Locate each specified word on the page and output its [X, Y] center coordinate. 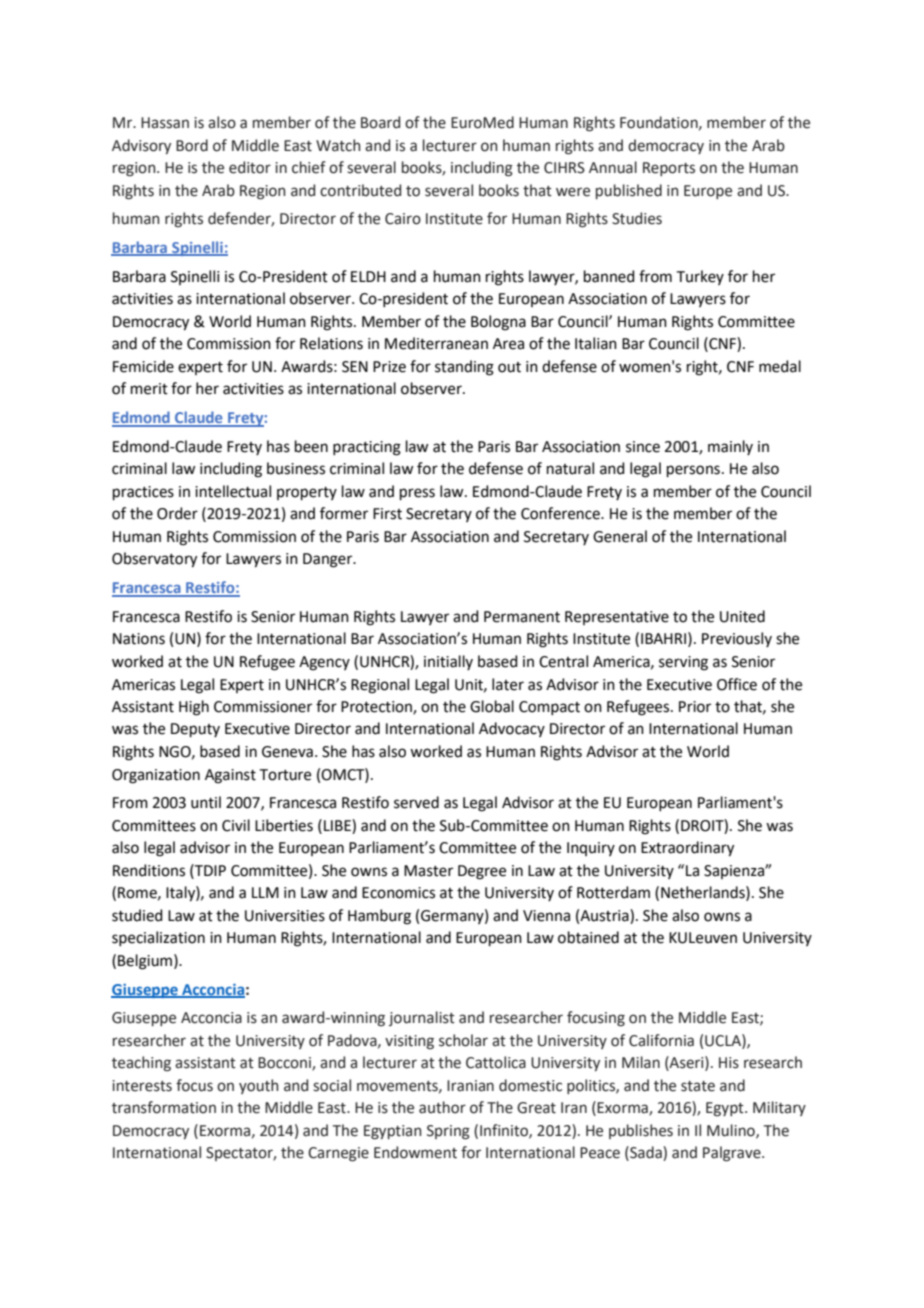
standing [464, 368]
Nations [139, 639]
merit [149, 389]
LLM [265, 892]
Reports [669, 169]
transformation [164, 1107]
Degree [482, 872]
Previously [737, 639]
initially [448, 662]
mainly [730, 447]
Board [380, 122]
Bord [192, 145]
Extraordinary [687, 849]
